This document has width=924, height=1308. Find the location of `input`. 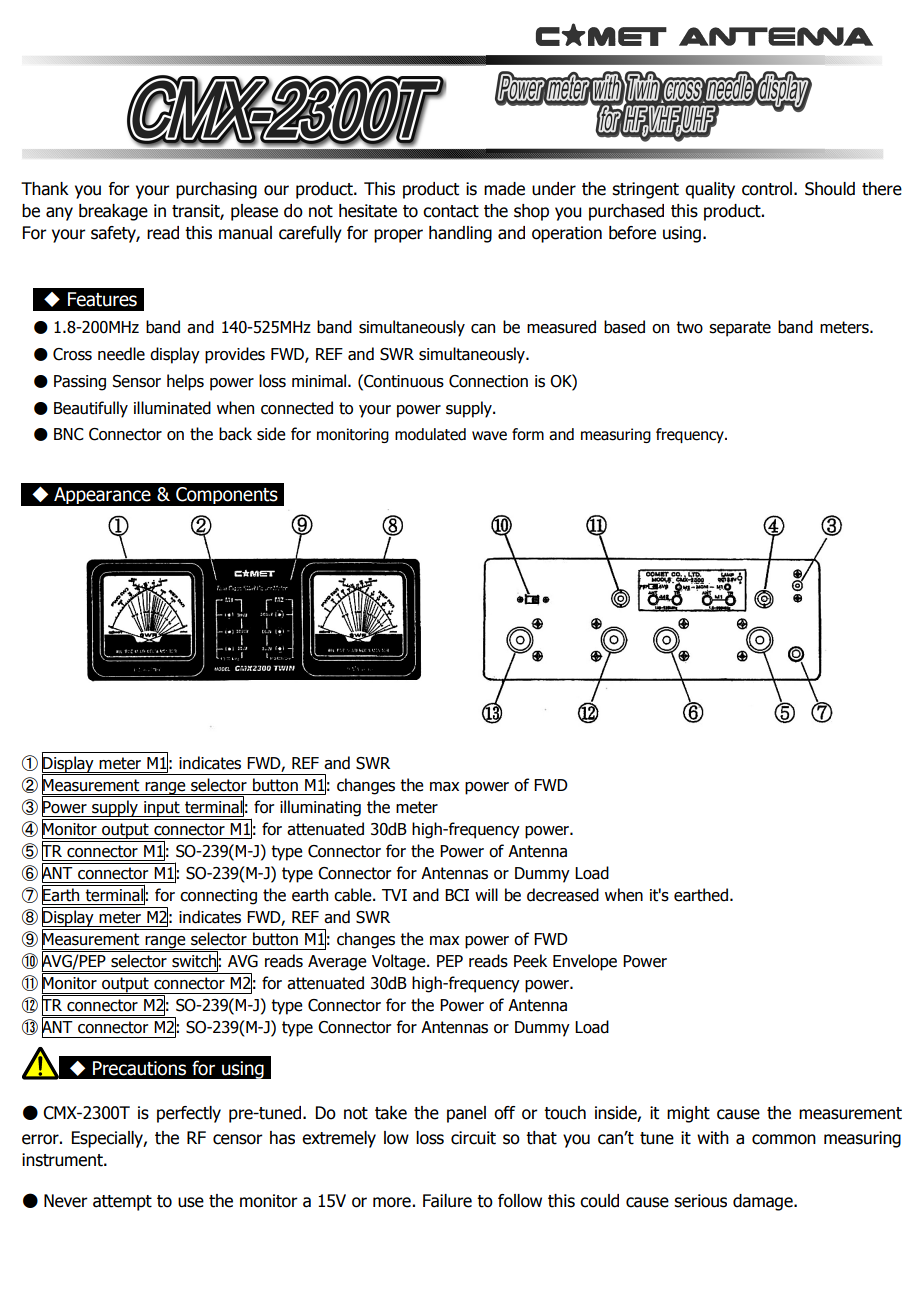

input is located at coordinates (162, 809).
